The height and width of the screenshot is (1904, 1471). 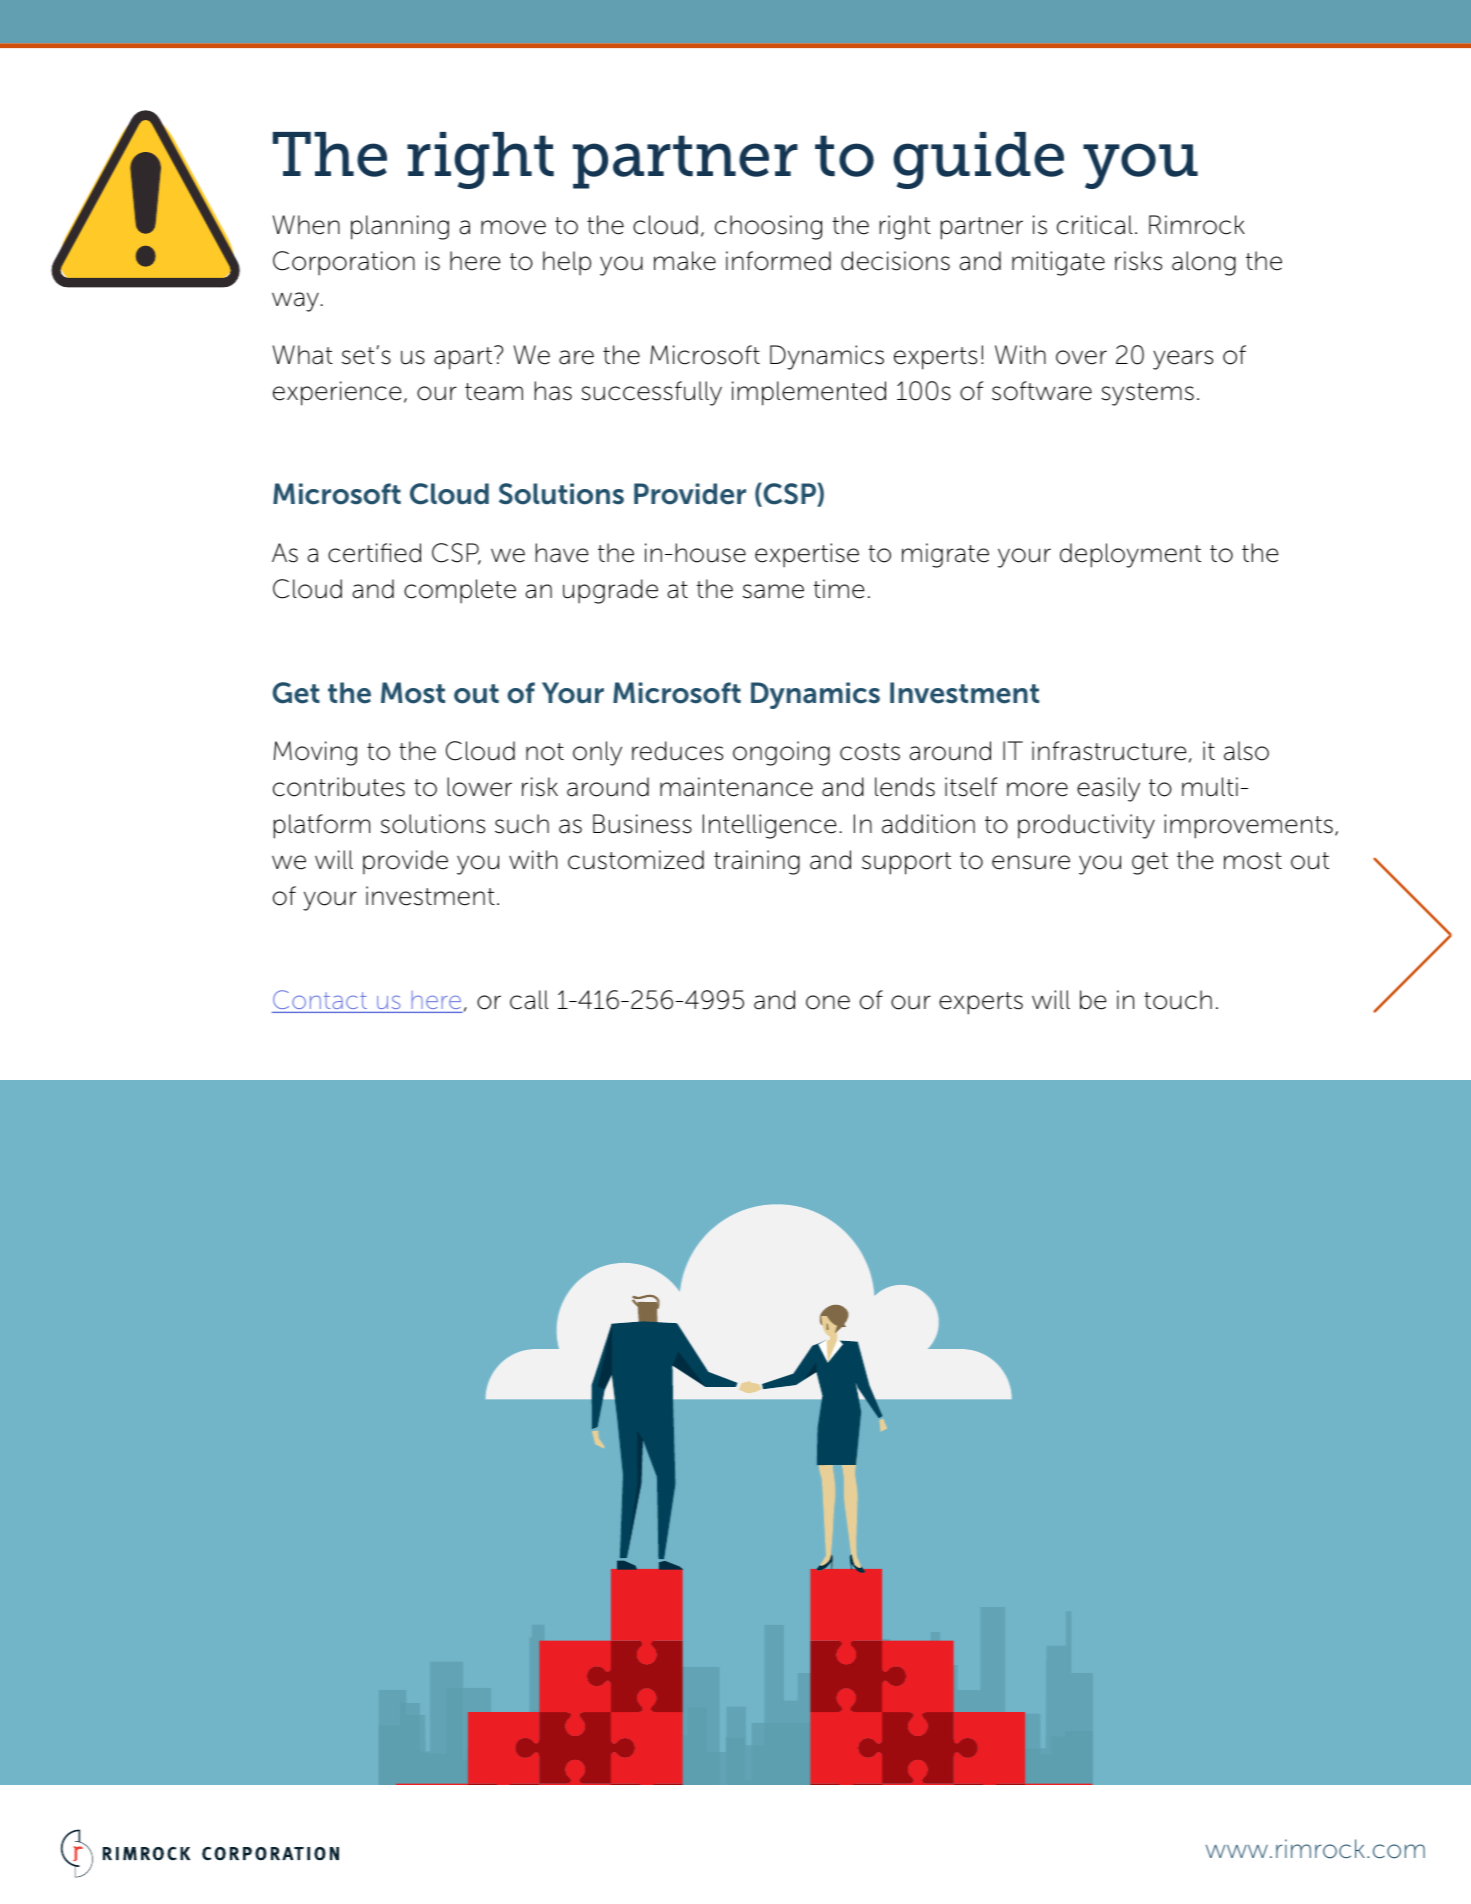 What do you see at coordinates (1130, 555) in the screenshot?
I see `deployment` at bounding box center [1130, 555].
